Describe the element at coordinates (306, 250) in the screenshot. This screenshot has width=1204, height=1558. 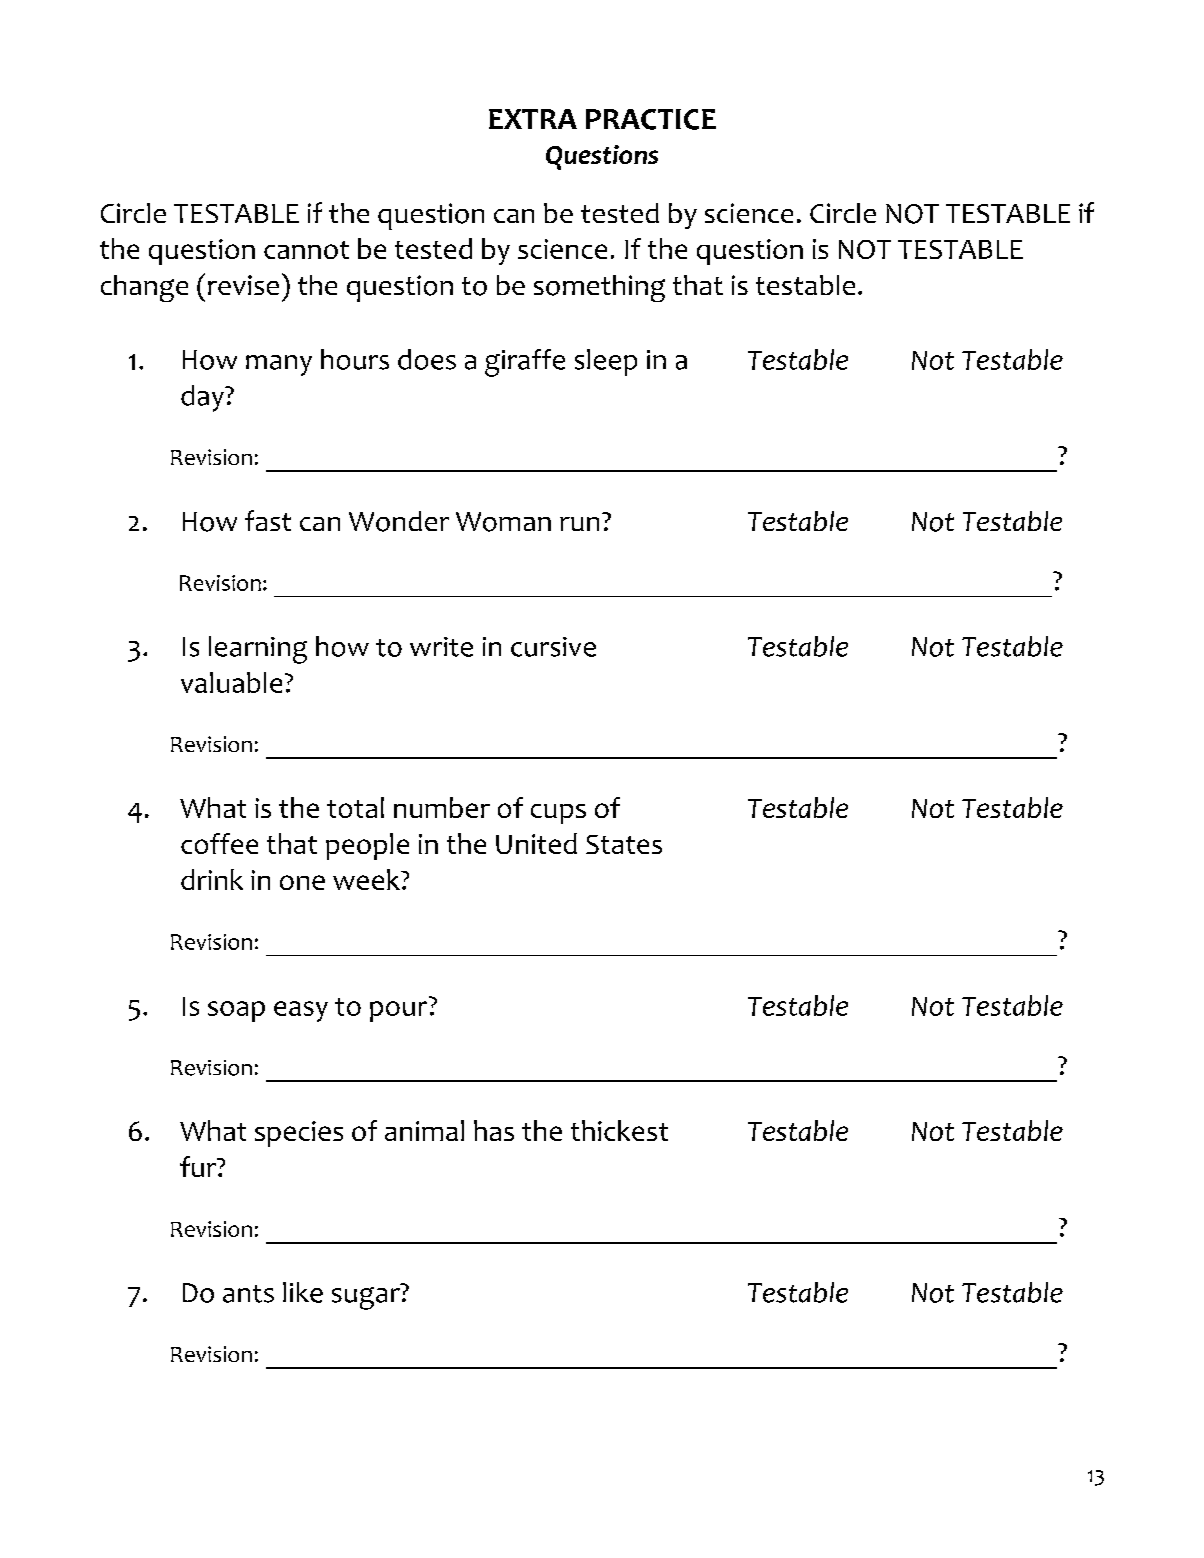
I see `cannot` at that location.
